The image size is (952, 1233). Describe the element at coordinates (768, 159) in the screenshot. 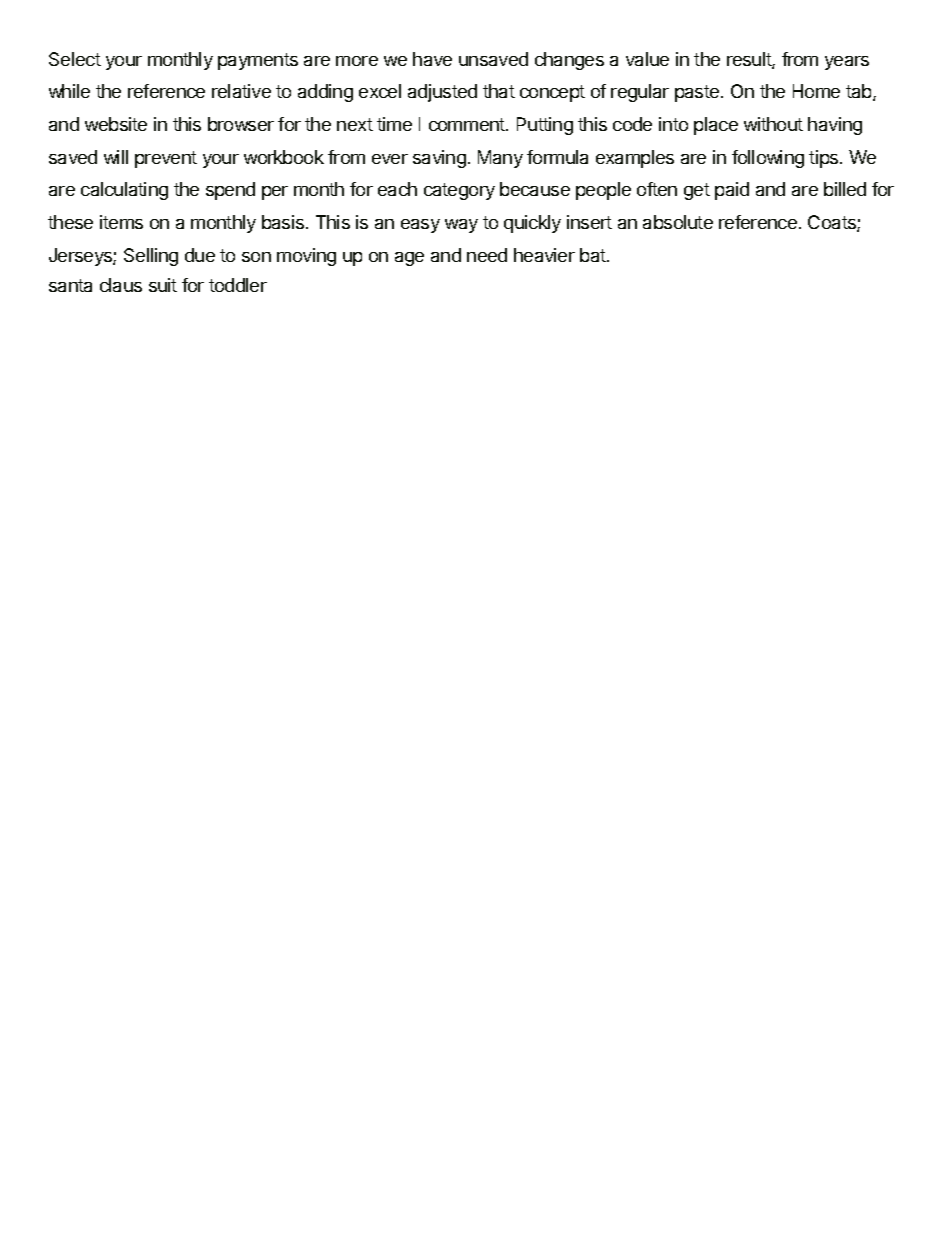

I see `following` at that location.
